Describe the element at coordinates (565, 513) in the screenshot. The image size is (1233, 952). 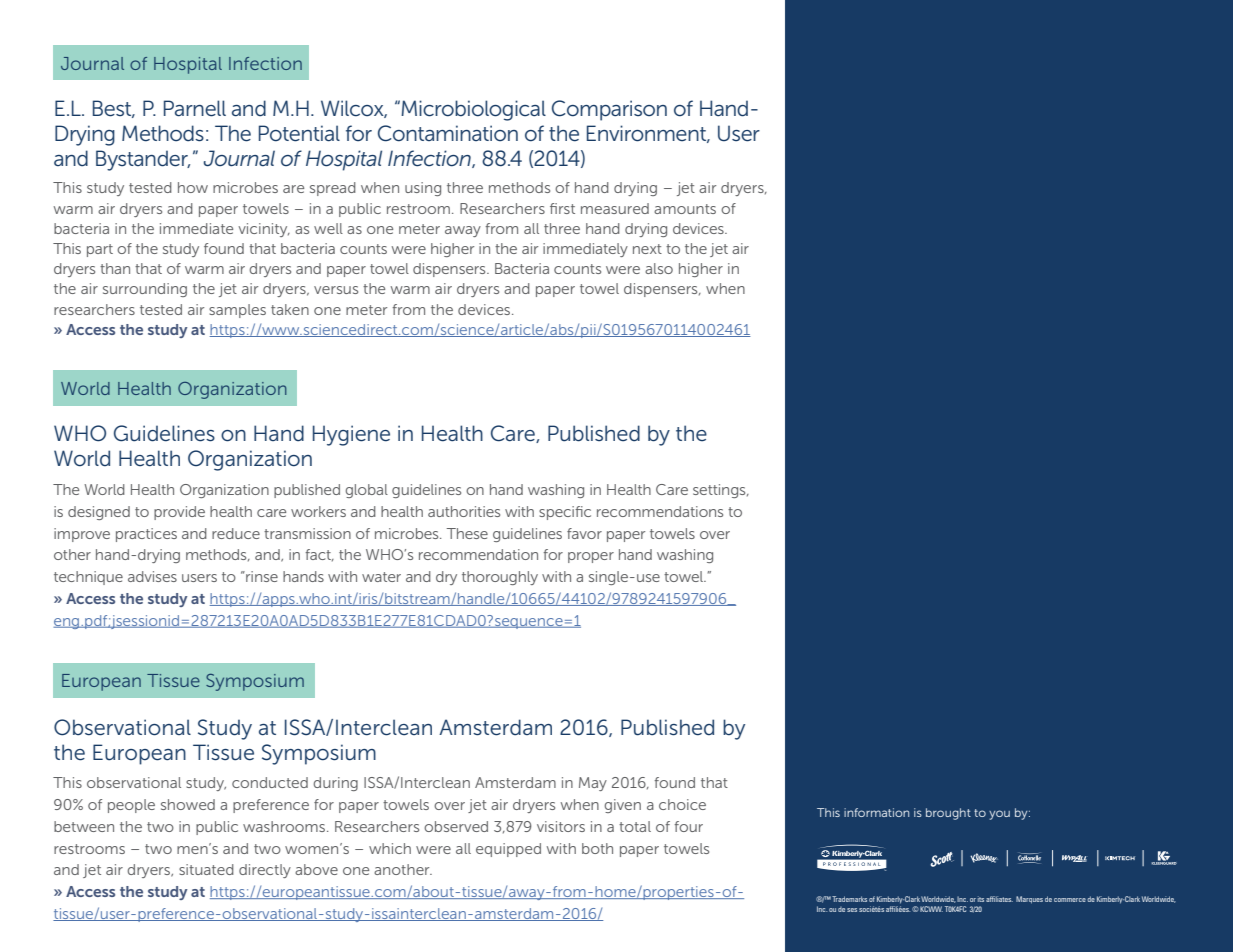
I see `specific` at that location.
